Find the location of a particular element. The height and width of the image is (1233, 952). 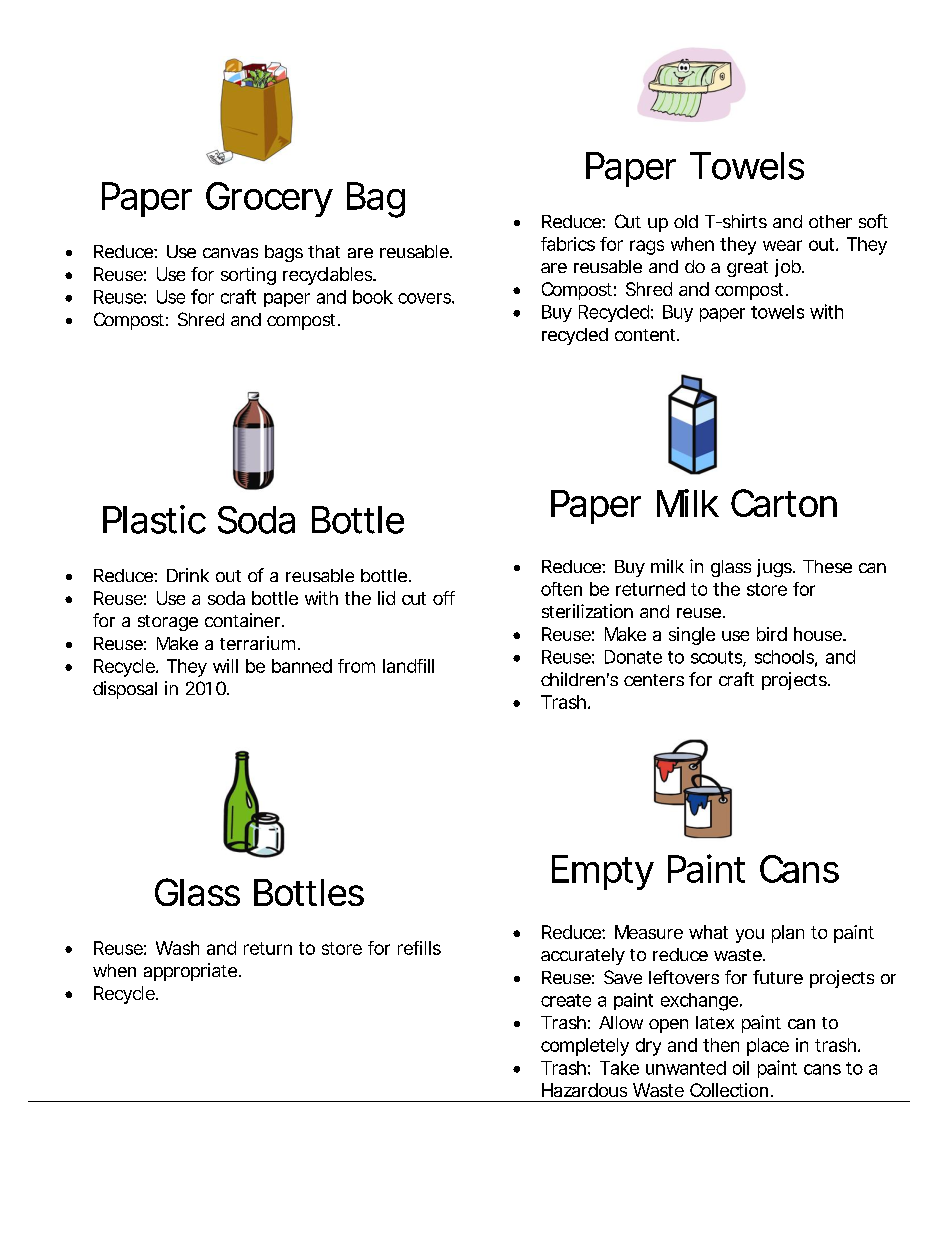

fabrics is located at coordinates (568, 244).
